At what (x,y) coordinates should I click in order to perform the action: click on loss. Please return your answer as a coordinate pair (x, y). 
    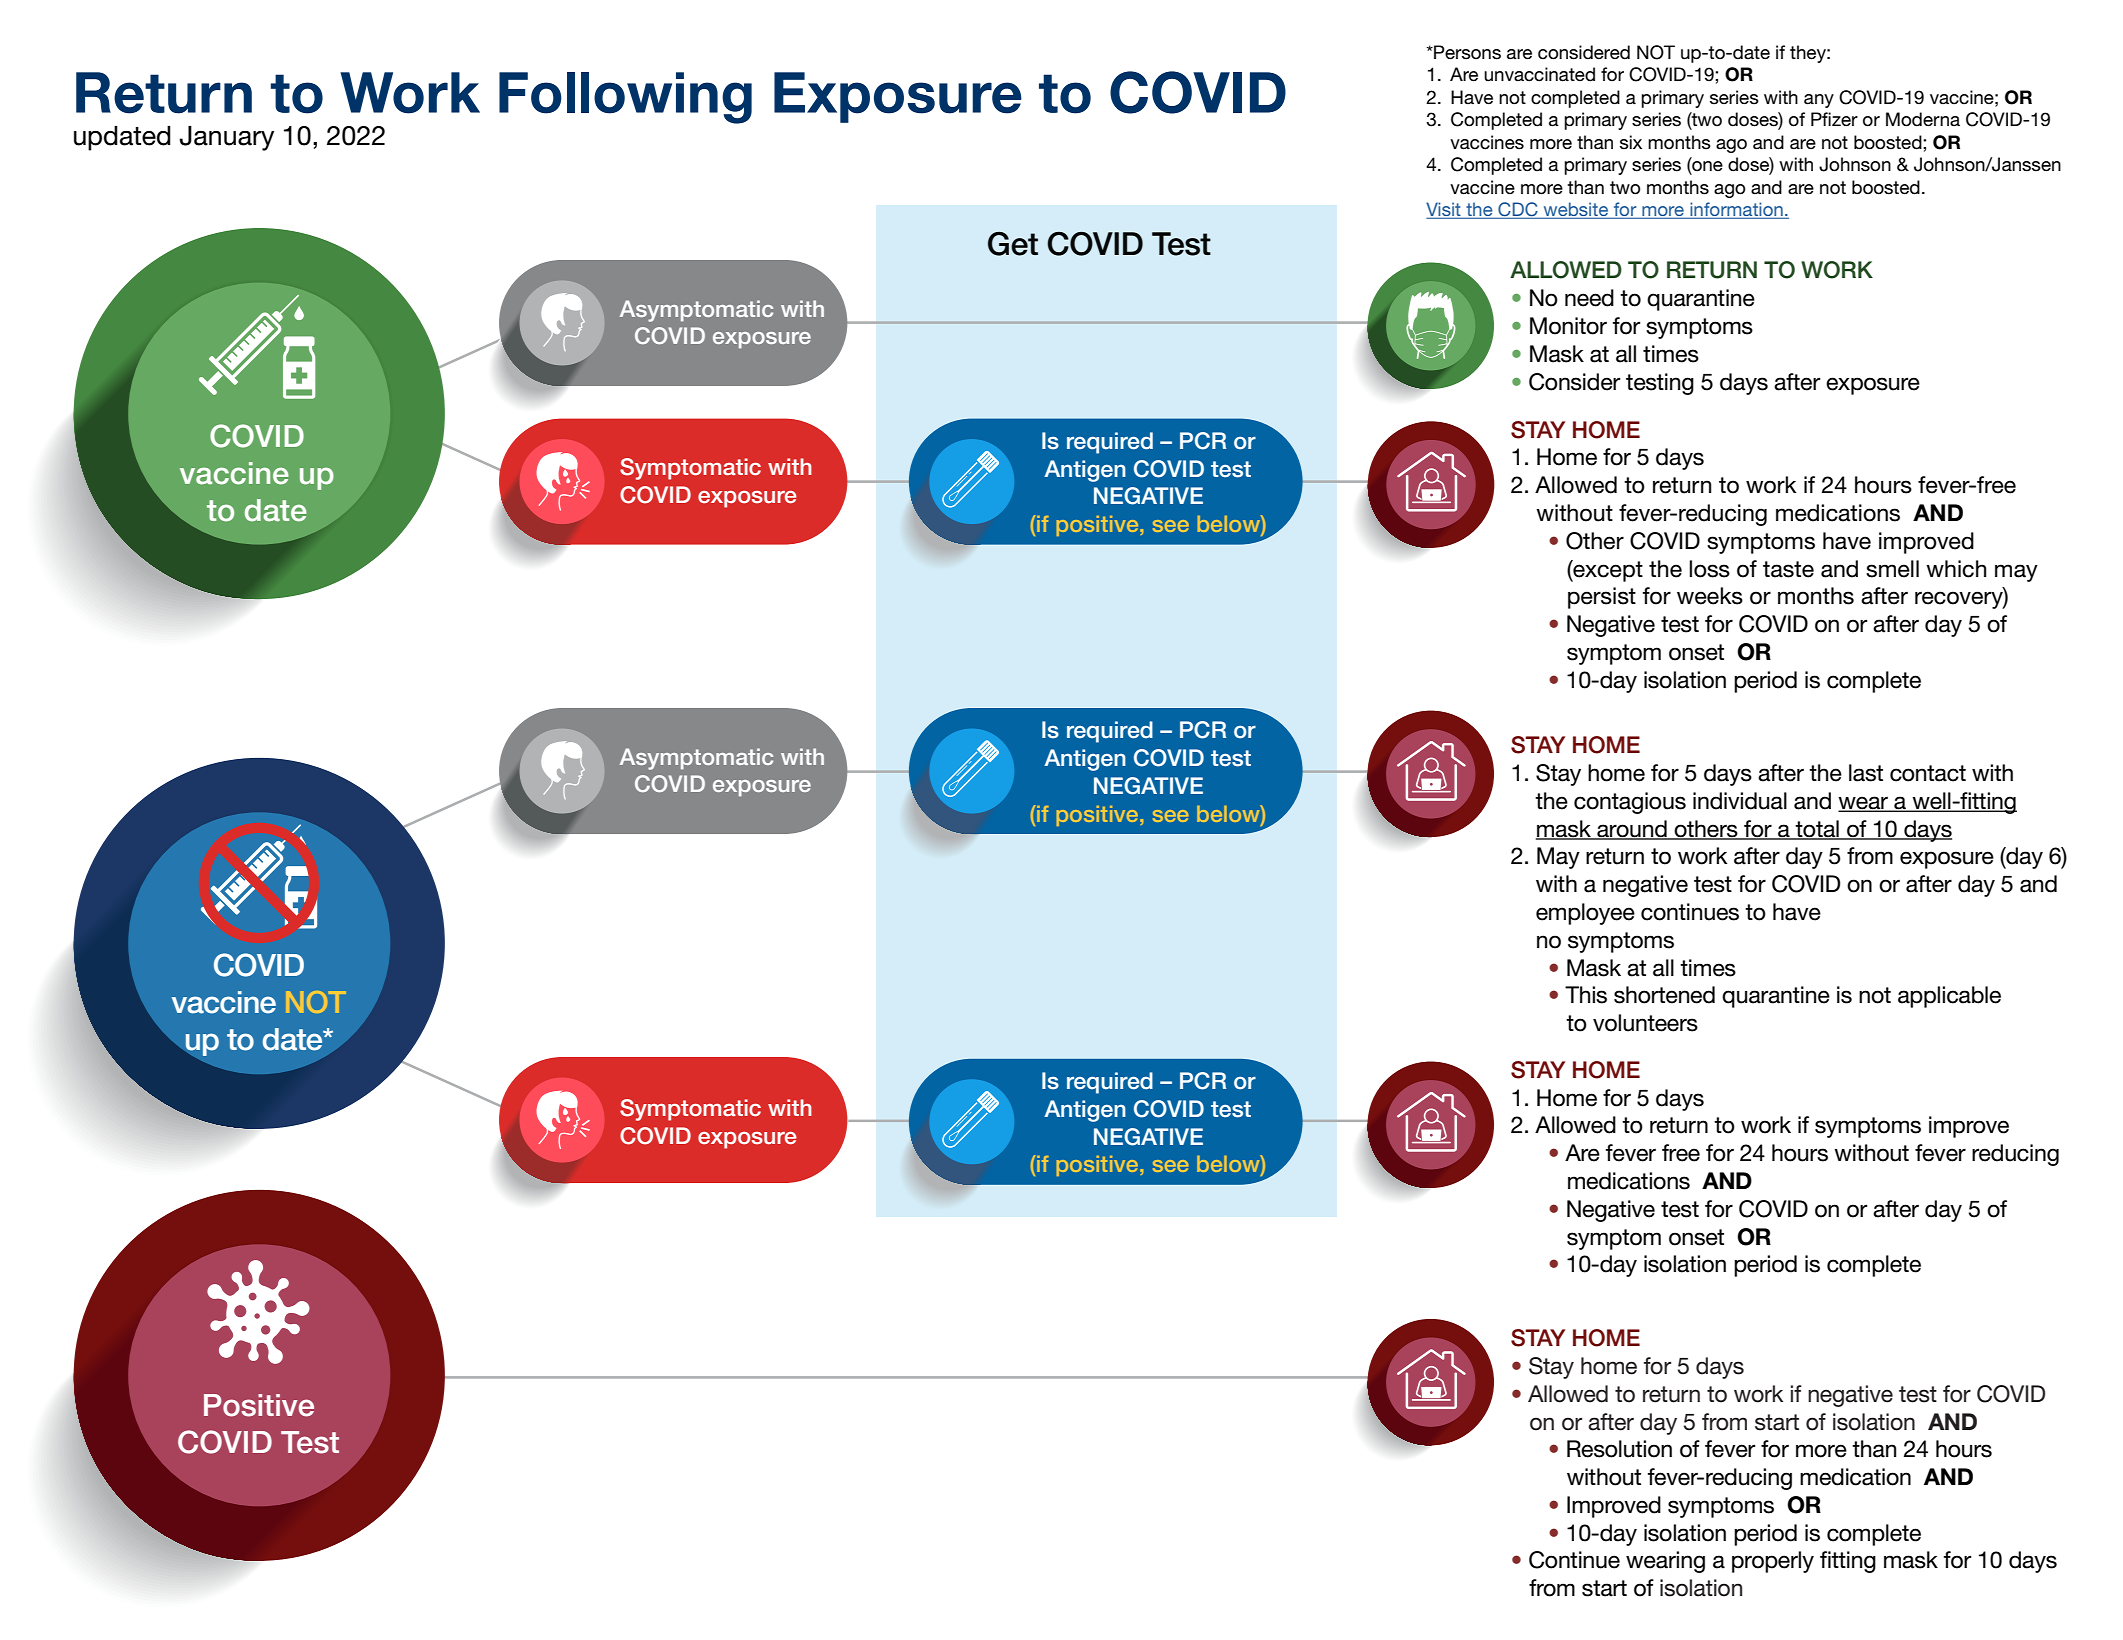
    Looking at the image, I should click on (1709, 569).
